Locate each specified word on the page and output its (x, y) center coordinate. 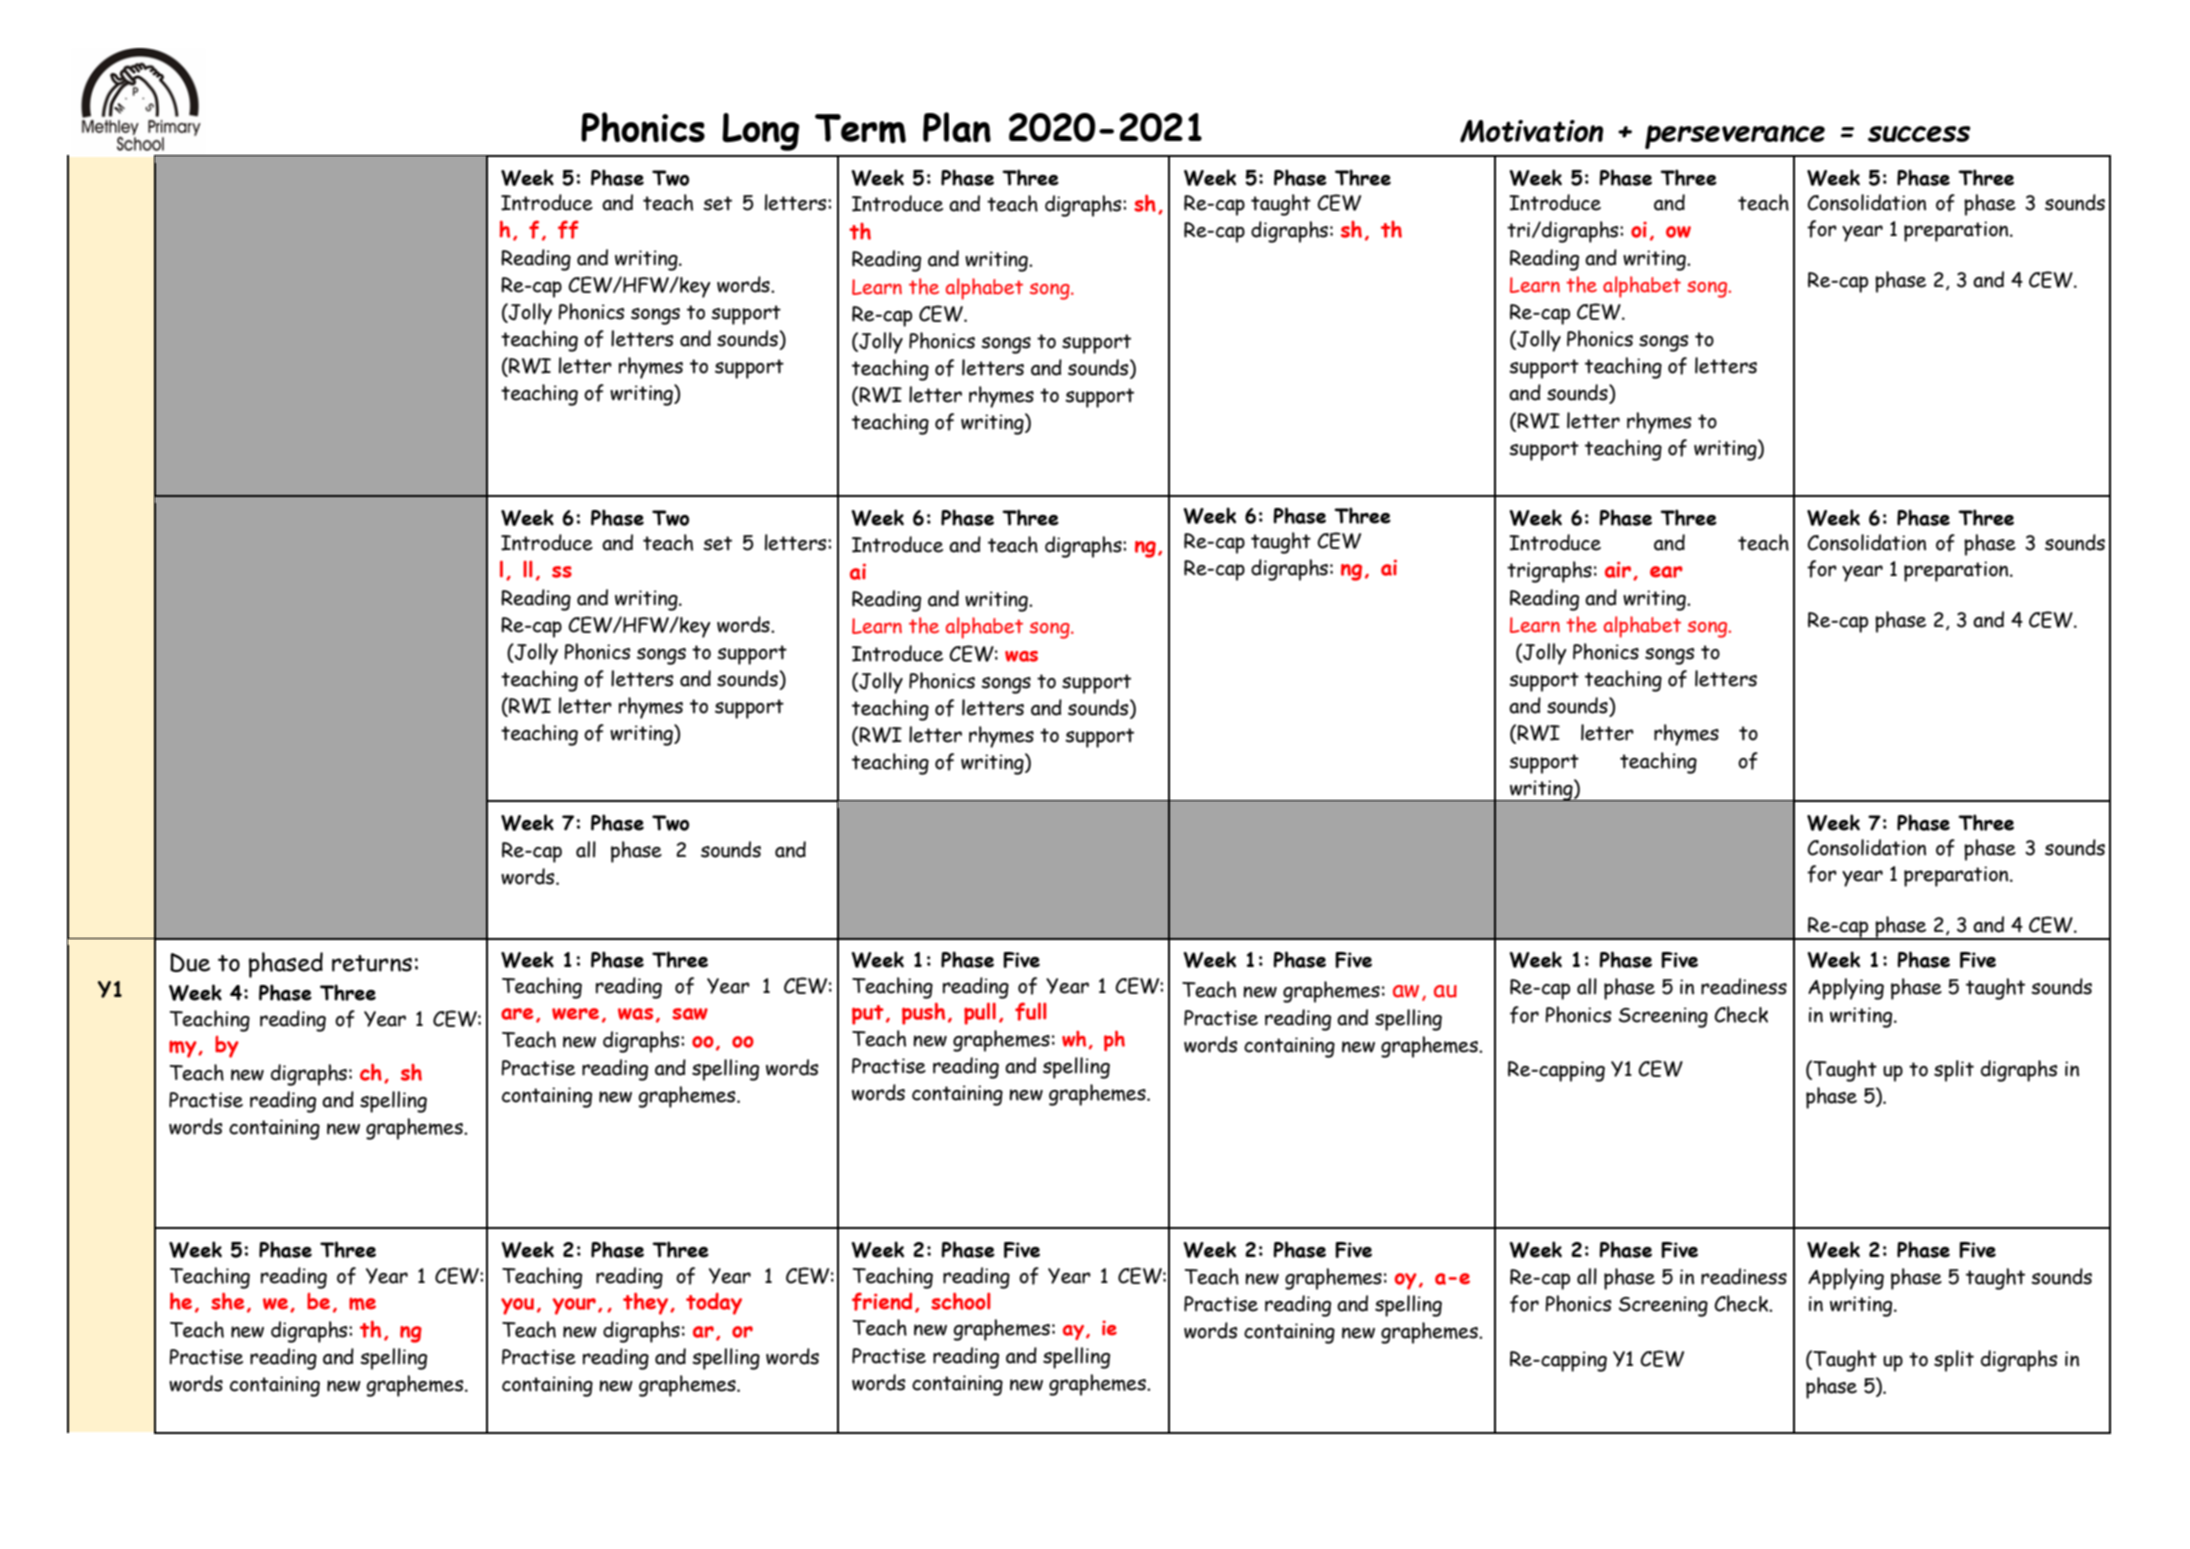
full (1030, 1011)
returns (372, 963)
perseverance (1735, 137)
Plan (957, 127)
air (1619, 570)
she (228, 1301)
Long (760, 132)
